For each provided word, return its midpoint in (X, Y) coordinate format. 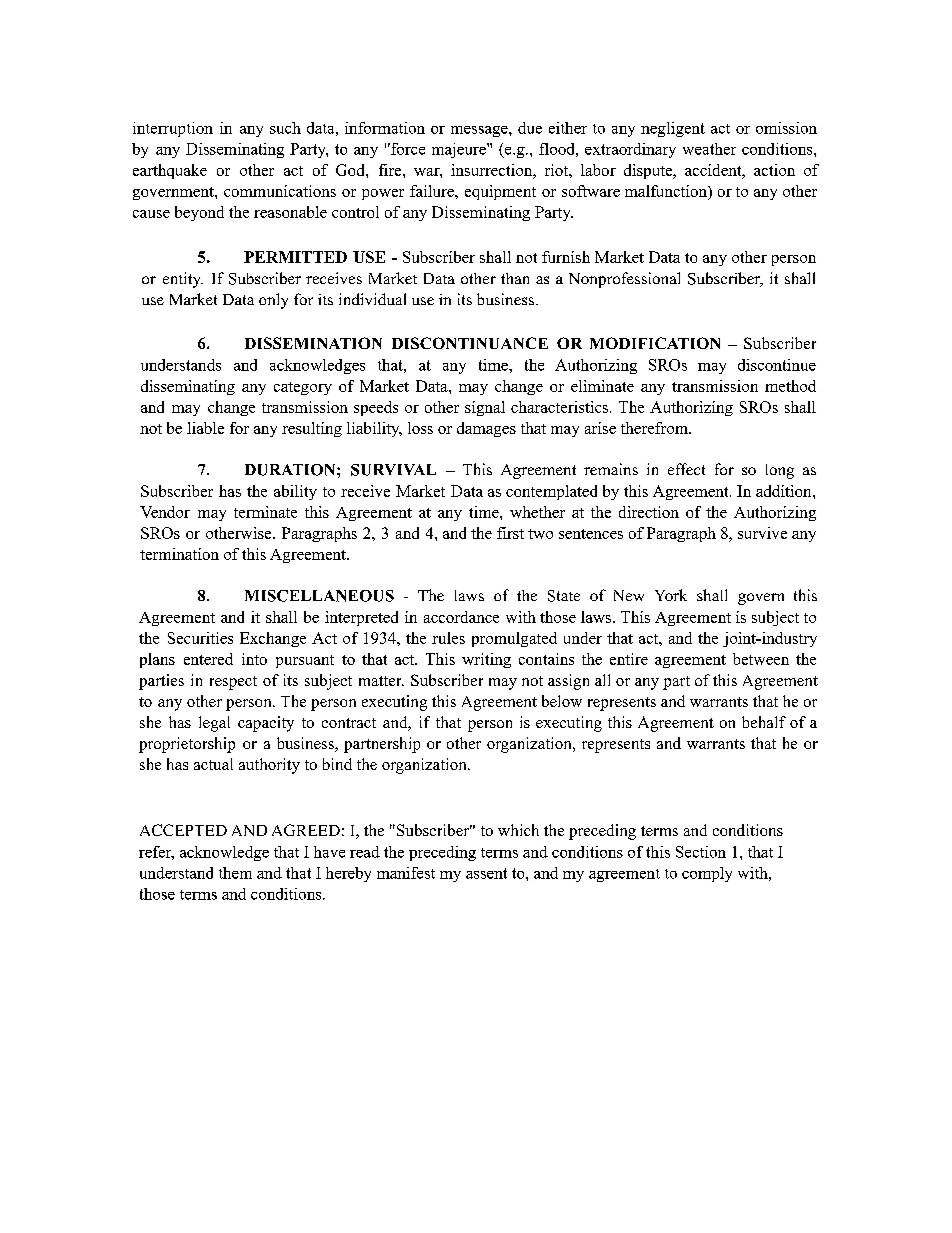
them (235, 873)
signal (485, 408)
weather (709, 149)
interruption (173, 129)
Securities (200, 638)
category (303, 388)
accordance (461, 617)
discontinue (777, 365)
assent (486, 873)
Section (701, 852)
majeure (460, 150)
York (671, 595)
